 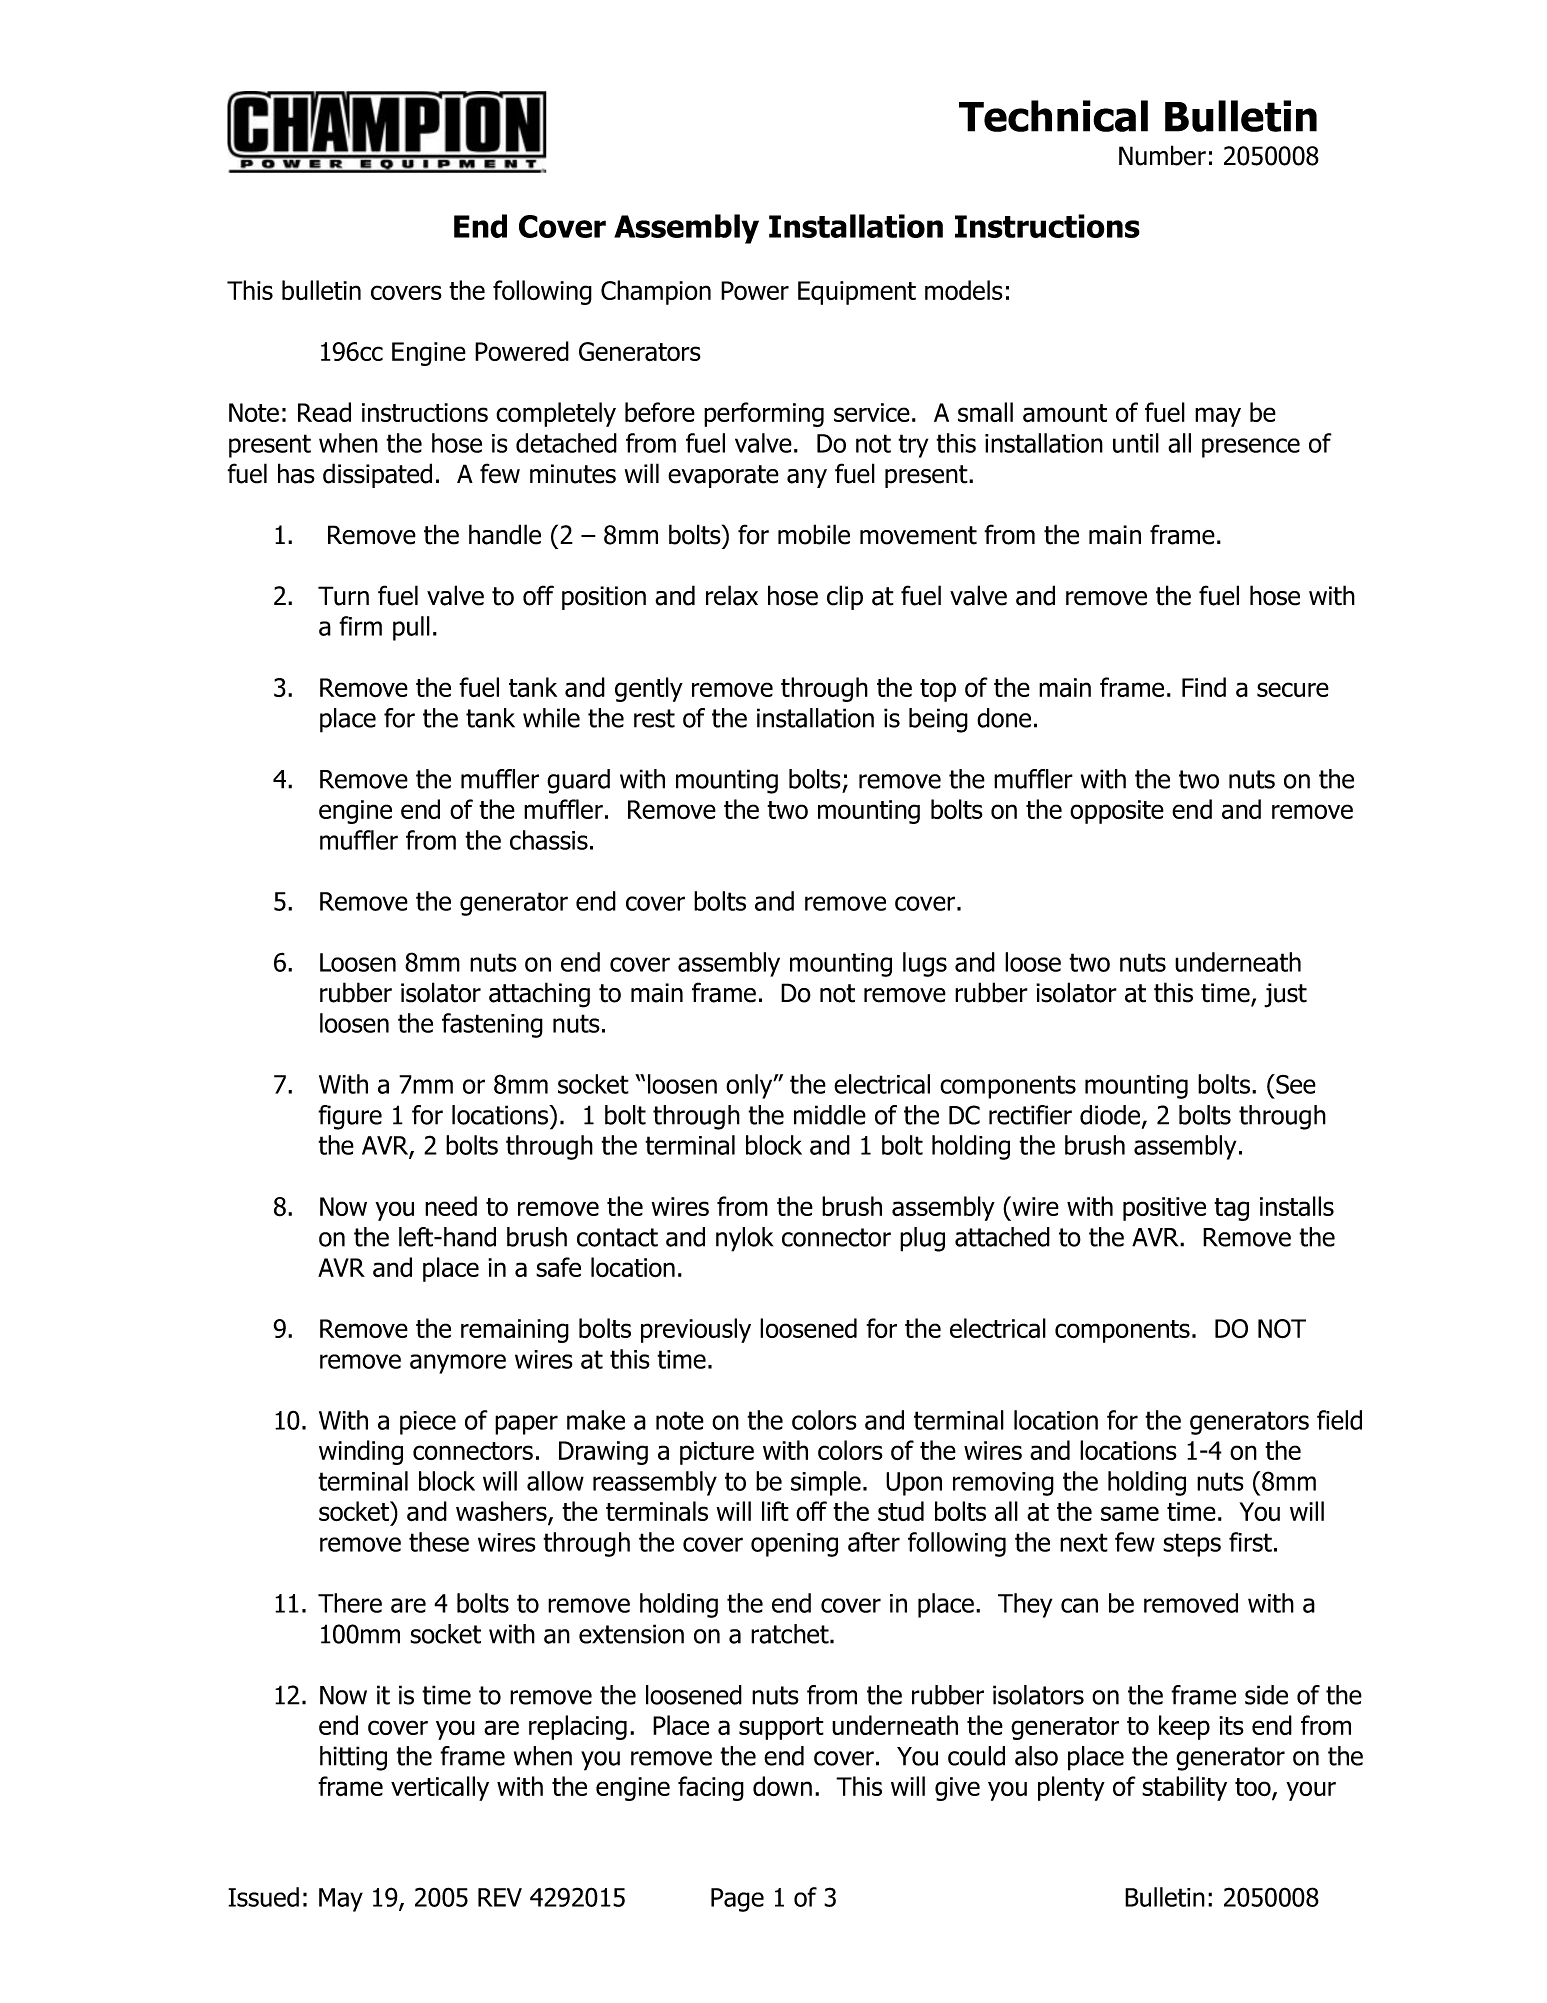 I want to click on vertically, so click(x=440, y=1788).
